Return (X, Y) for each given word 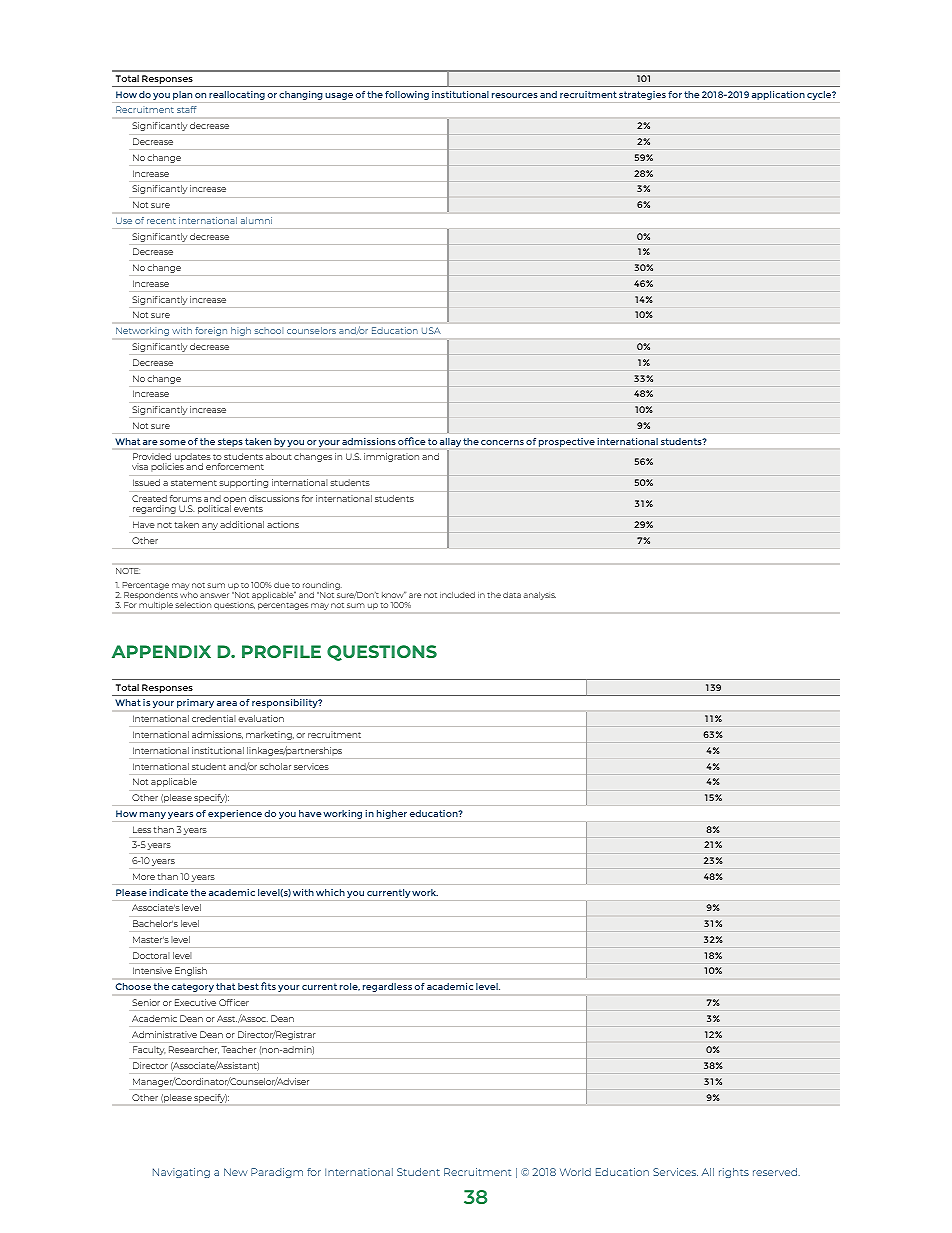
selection (193, 605)
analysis (540, 596)
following (407, 95)
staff (187, 109)
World (575, 1172)
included (457, 595)
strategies (642, 95)
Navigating (181, 1173)
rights (734, 1173)
